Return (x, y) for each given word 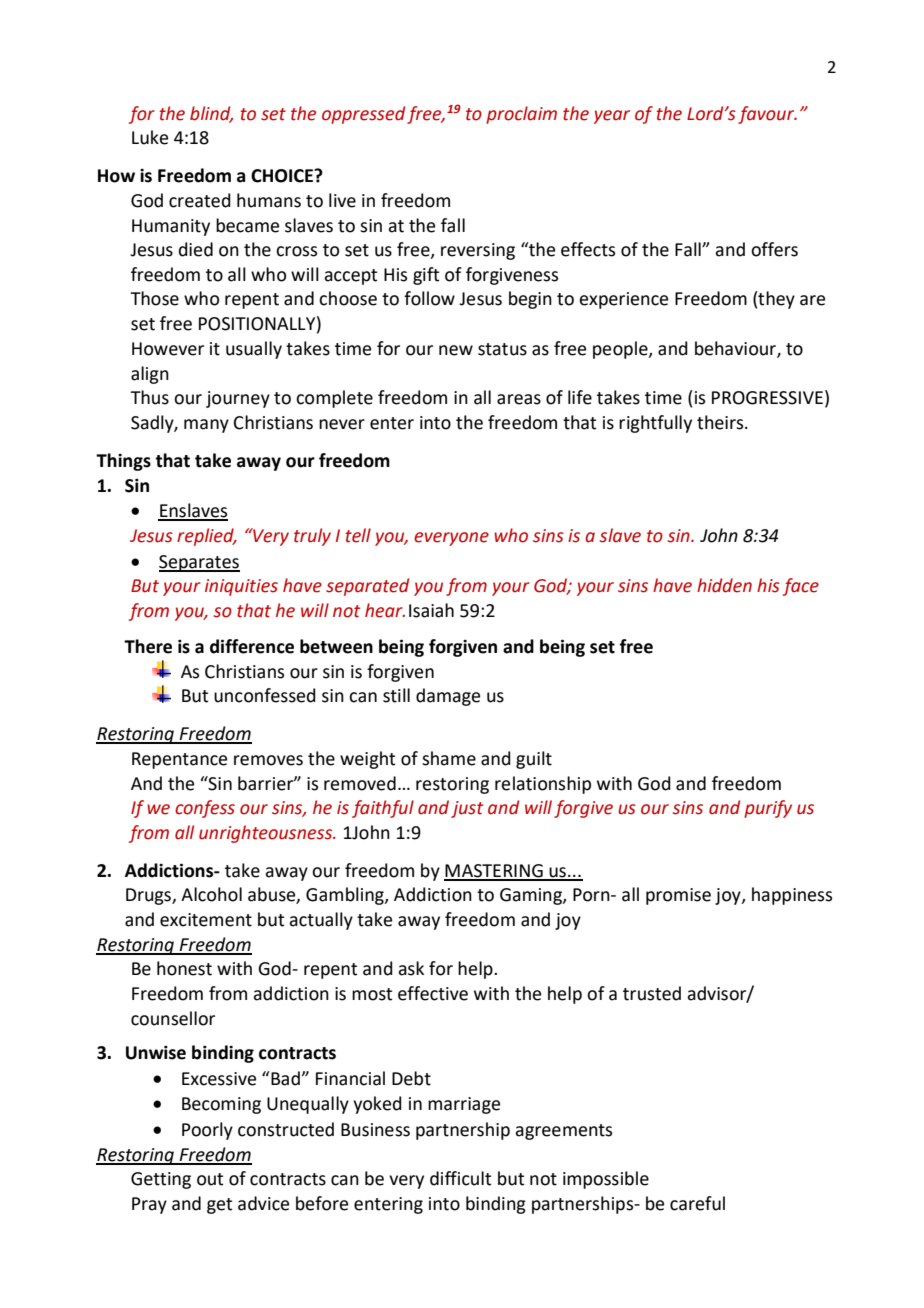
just (467, 809)
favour (767, 115)
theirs (721, 422)
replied (206, 537)
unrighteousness (266, 834)
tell (358, 535)
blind (211, 114)
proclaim (521, 115)
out (210, 1179)
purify (768, 809)
